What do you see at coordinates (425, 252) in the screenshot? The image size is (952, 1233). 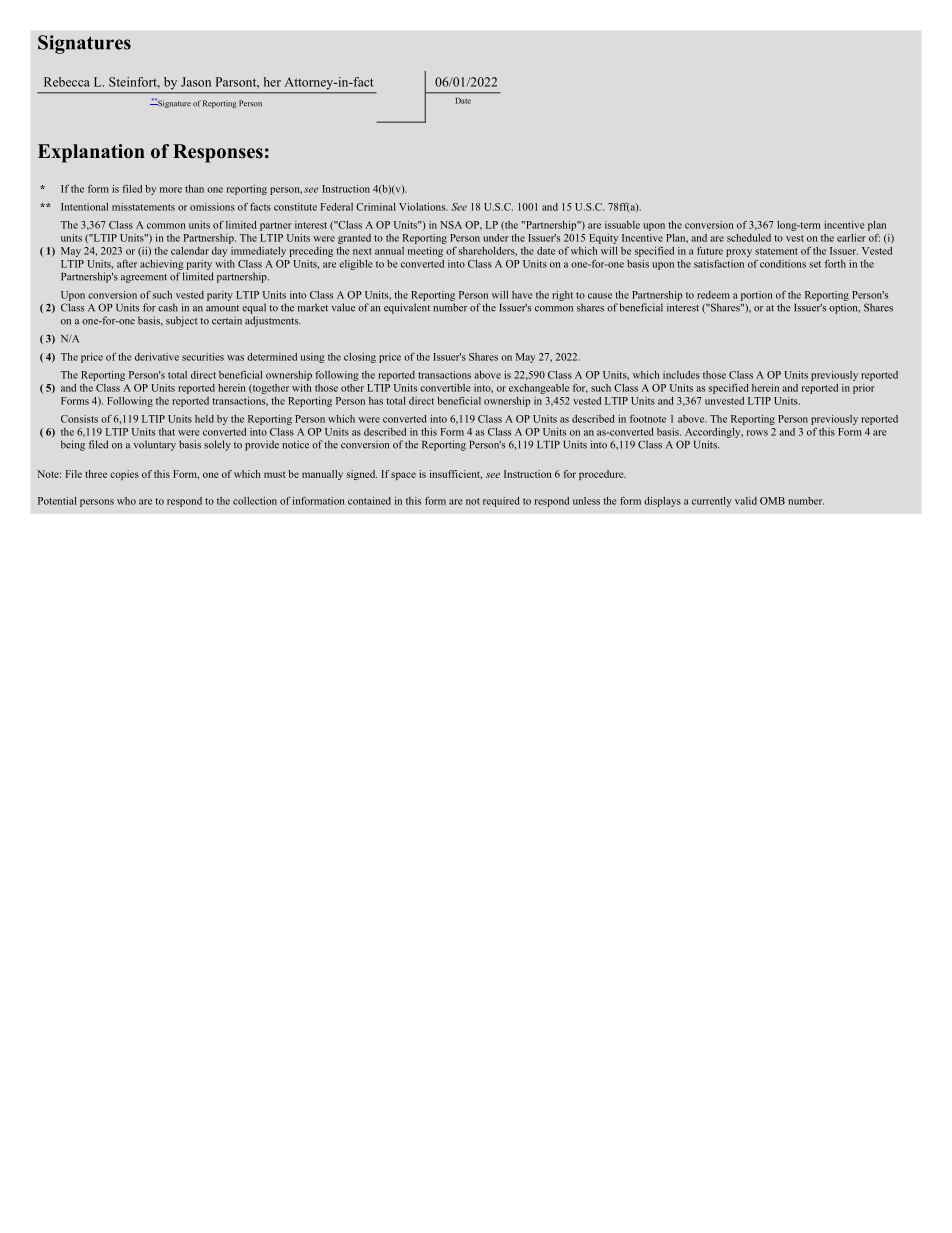 I see `meeting` at bounding box center [425, 252].
